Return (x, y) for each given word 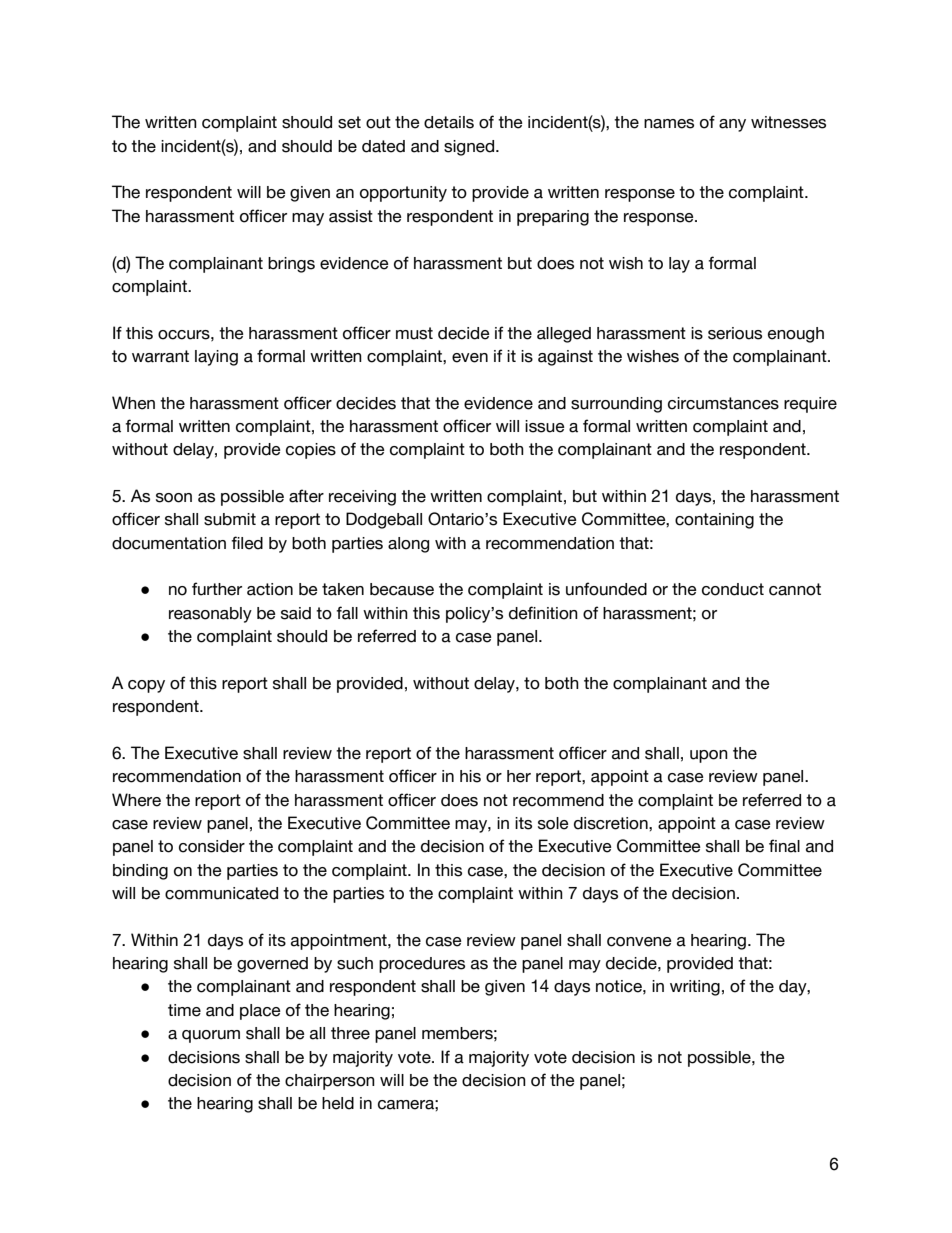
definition (543, 613)
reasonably (210, 615)
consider (212, 846)
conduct (733, 589)
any (732, 125)
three (350, 1033)
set (349, 122)
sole (553, 823)
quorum (211, 1036)
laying (216, 358)
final (784, 846)
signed (470, 148)
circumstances (723, 403)
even (470, 358)
